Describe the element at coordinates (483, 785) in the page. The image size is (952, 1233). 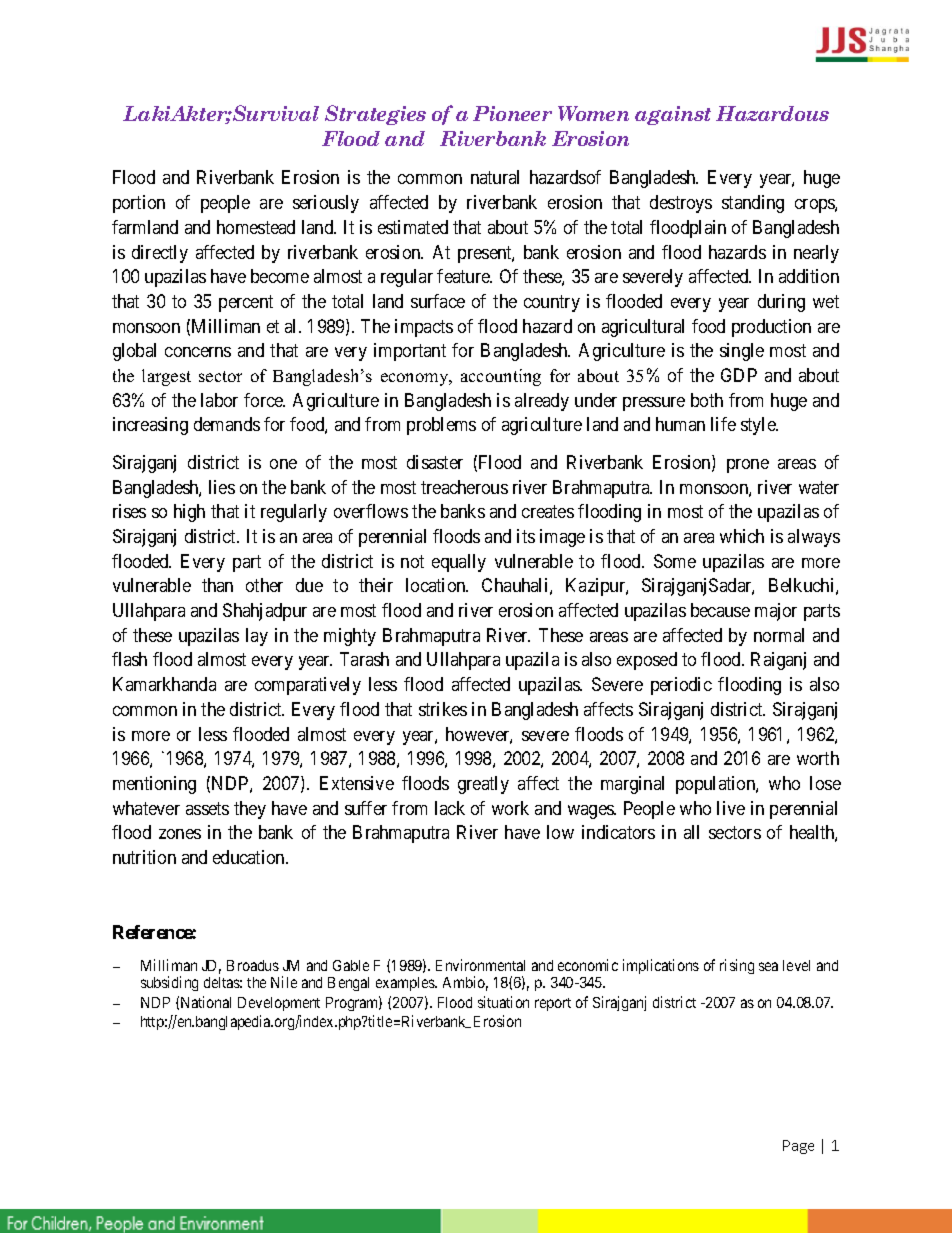
I see `greatly` at that location.
